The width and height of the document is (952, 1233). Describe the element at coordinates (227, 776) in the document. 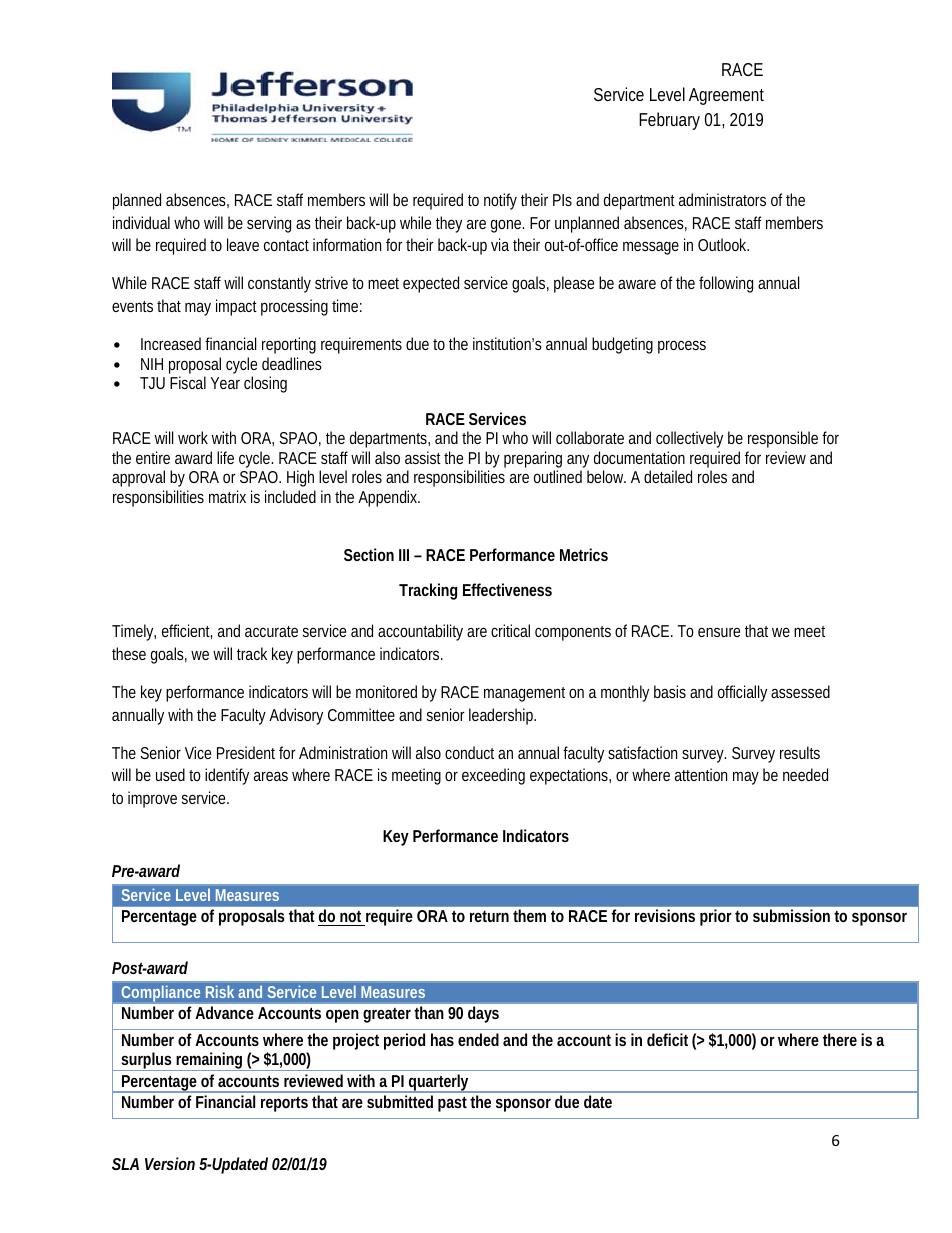

I see `identify` at that location.
